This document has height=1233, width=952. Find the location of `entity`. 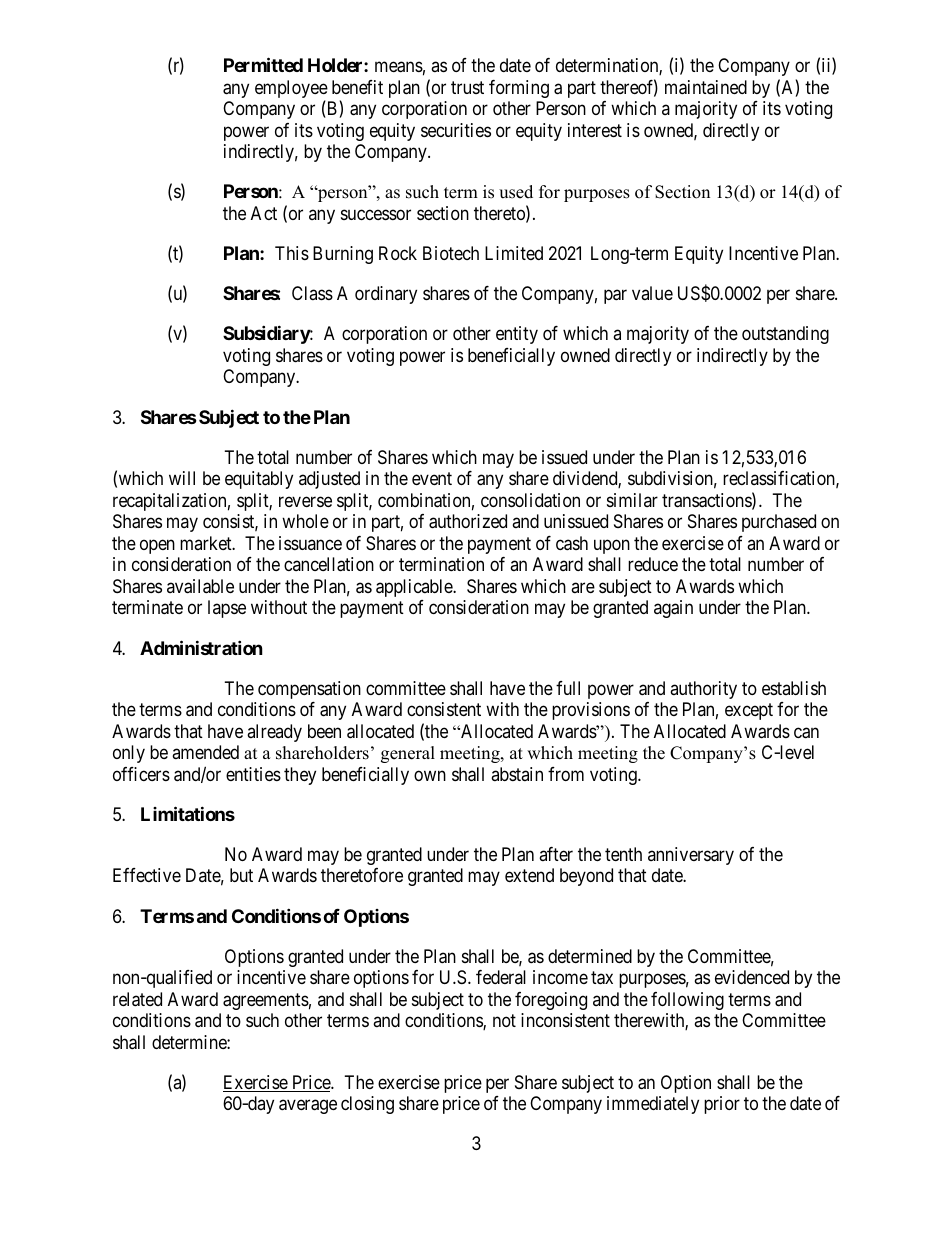

entity is located at coordinates (517, 335).
